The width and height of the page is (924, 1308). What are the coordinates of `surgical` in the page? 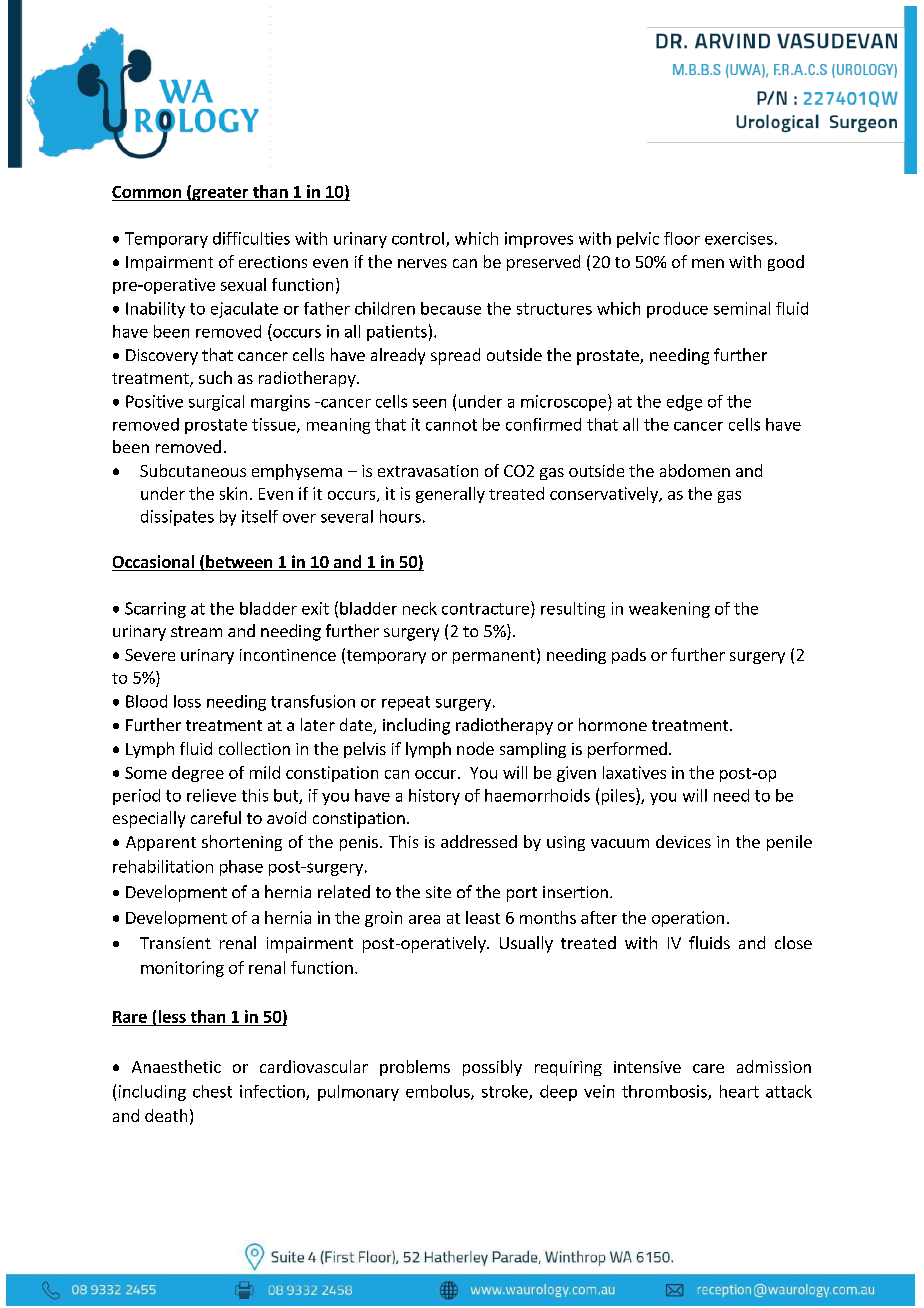 It's located at (216, 403).
